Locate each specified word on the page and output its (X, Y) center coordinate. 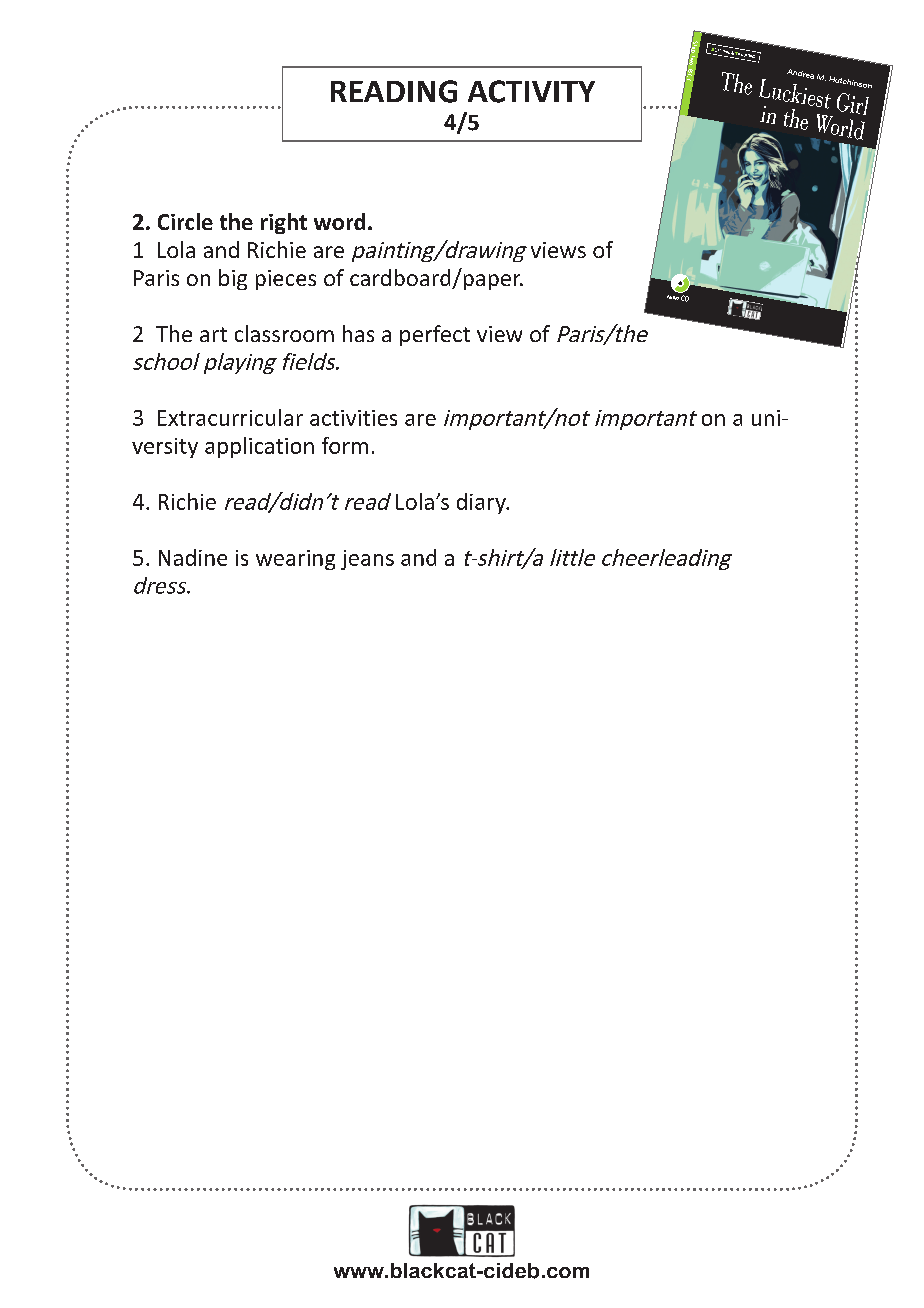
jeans (367, 560)
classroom (284, 333)
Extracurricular (230, 417)
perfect (435, 335)
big (233, 279)
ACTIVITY (531, 91)
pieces (286, 280)
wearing (295, 560)
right (284, 223)
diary (482, 503)
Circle (185, 221)
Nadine (193, 557)
